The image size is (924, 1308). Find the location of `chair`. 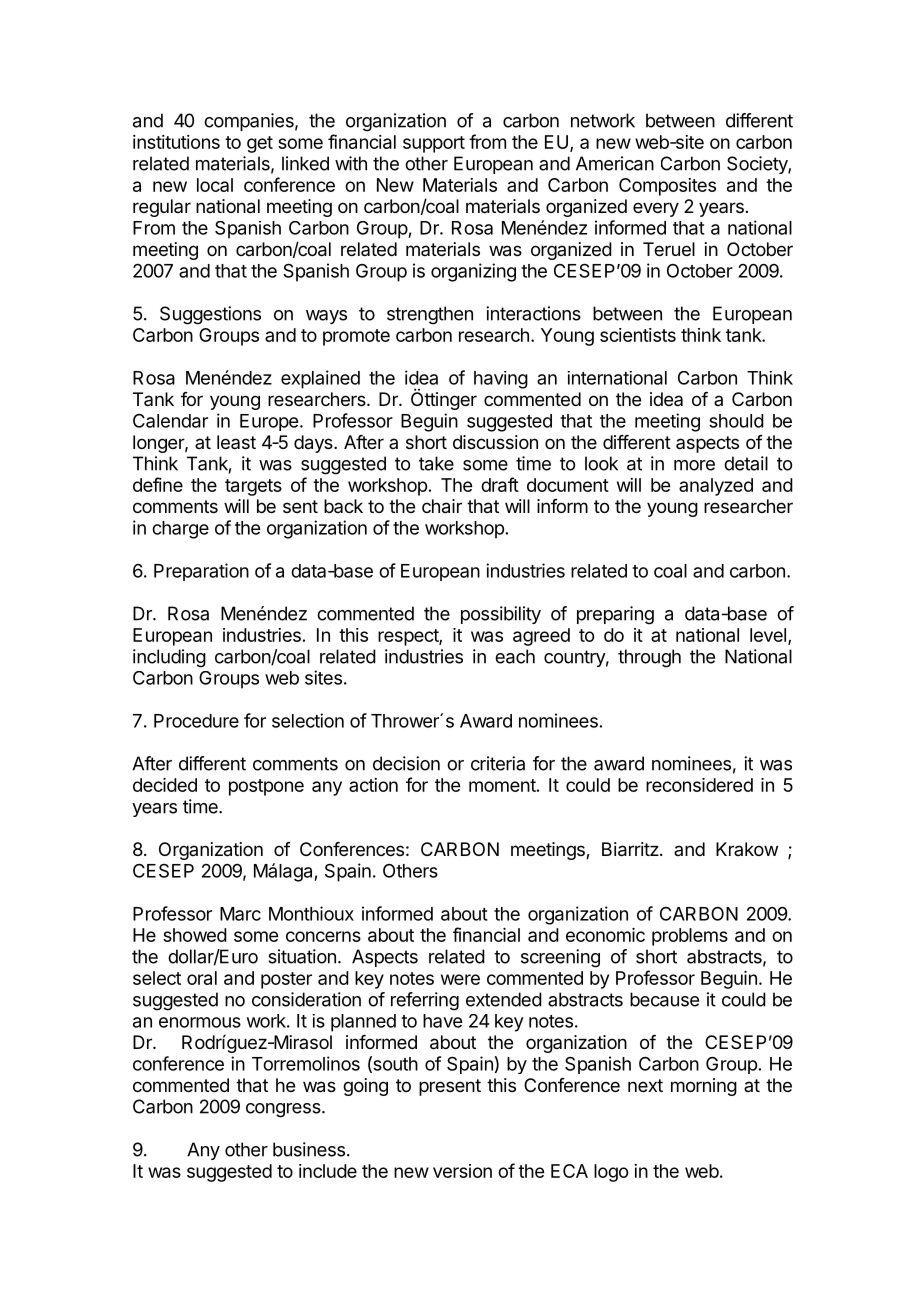

chair is located at coordinates (442, 506).
